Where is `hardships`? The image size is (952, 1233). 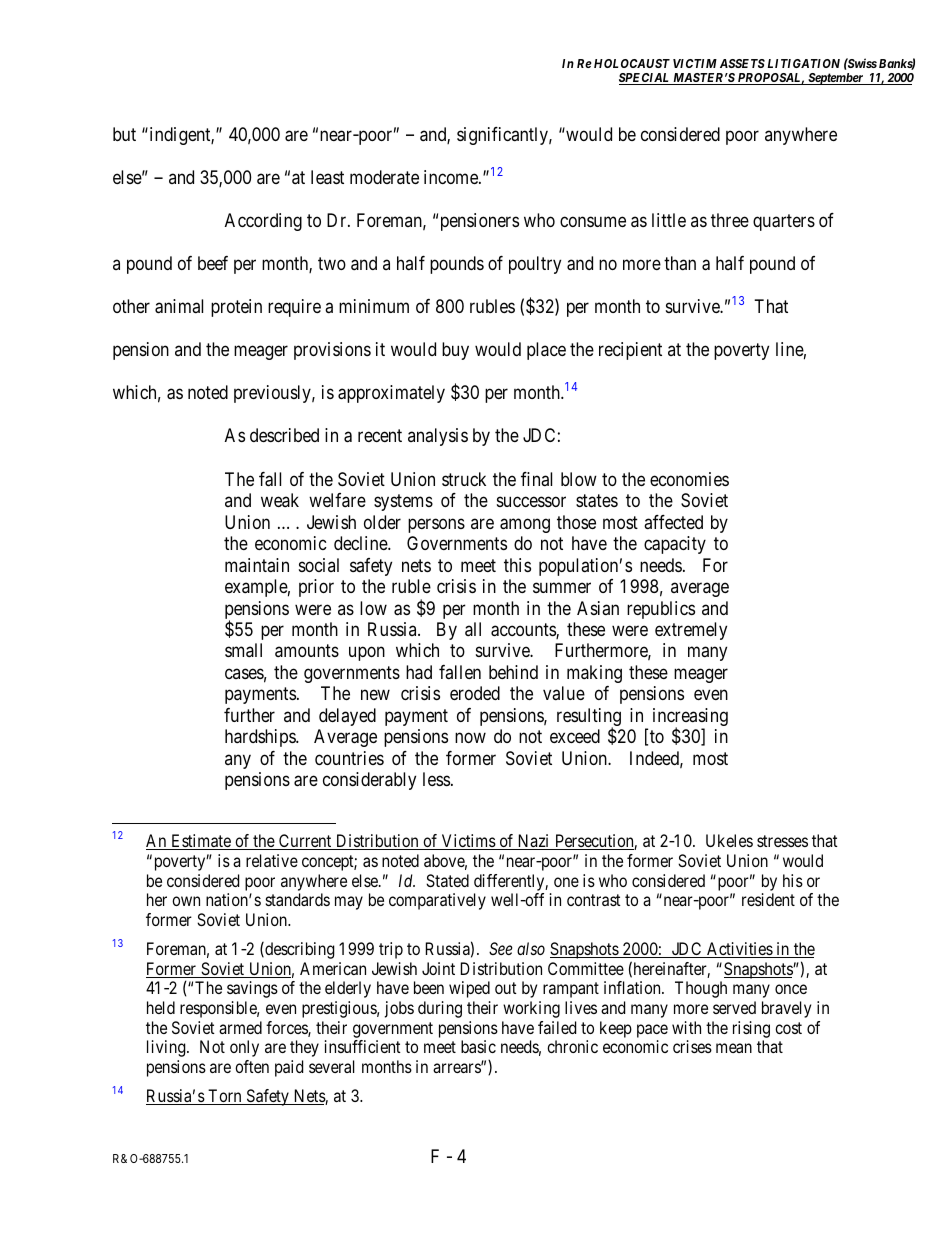 hardships is located at coordinates (261, 738).
